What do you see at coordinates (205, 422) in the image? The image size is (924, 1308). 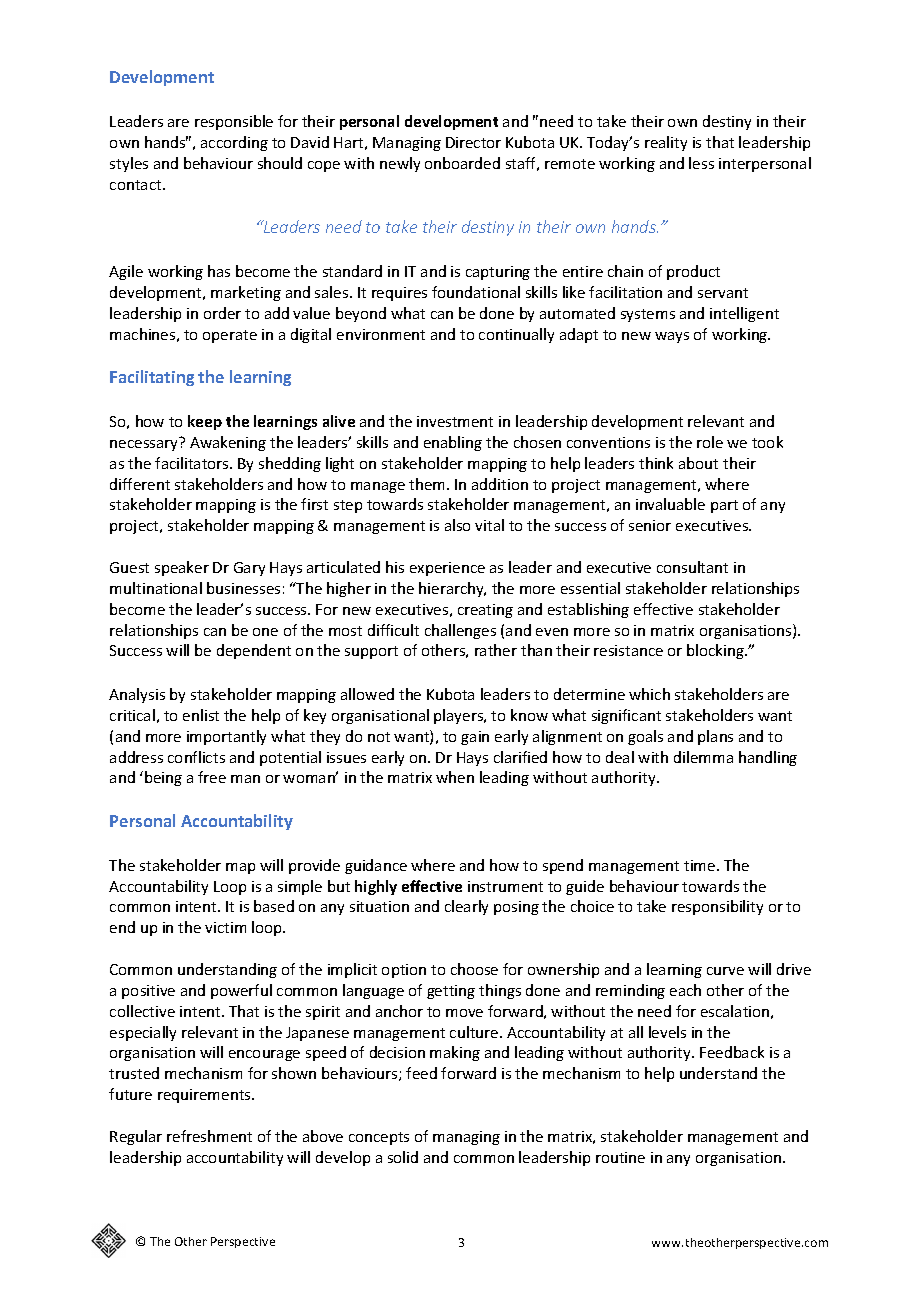 I see `keep` at bounding box center [205, 422].
